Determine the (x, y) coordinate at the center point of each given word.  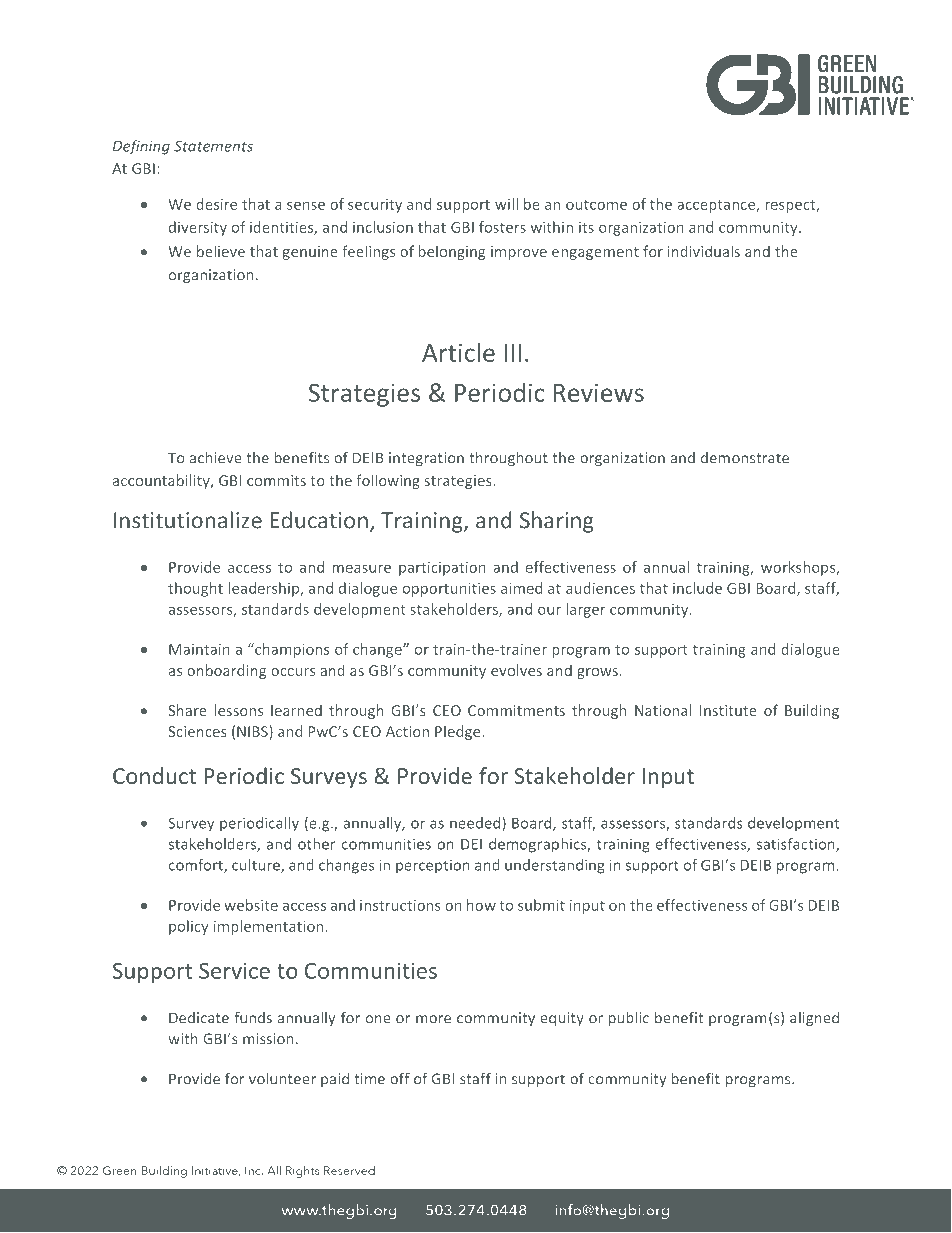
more (433, 1019)
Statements (213, 146)
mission (268, 1039)
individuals (704, 251)
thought (195, 589)
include (697, 588)
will (506, 204)
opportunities (449, 590)
